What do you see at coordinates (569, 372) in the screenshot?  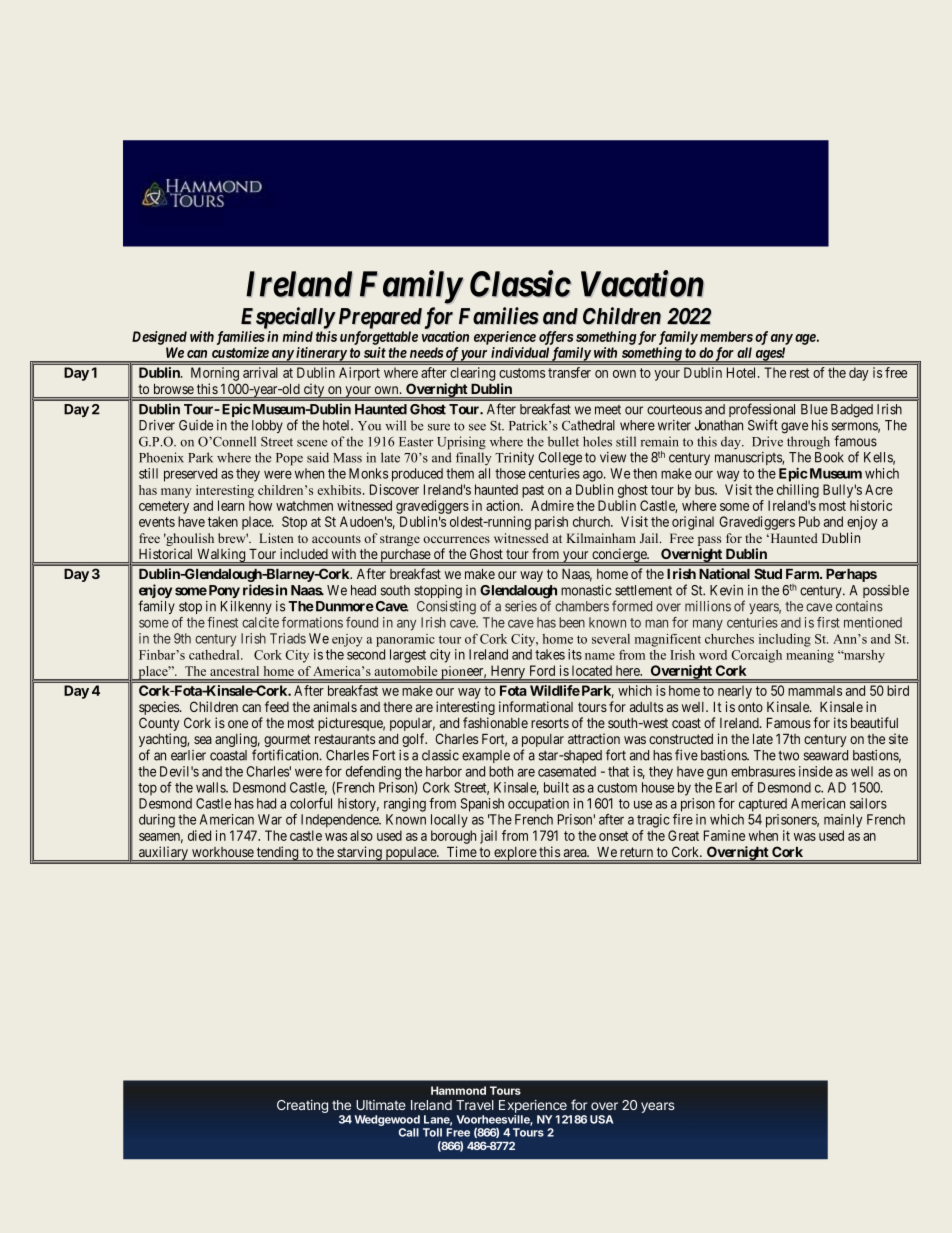 I see `transfer` at bounding box center [569, 372].
